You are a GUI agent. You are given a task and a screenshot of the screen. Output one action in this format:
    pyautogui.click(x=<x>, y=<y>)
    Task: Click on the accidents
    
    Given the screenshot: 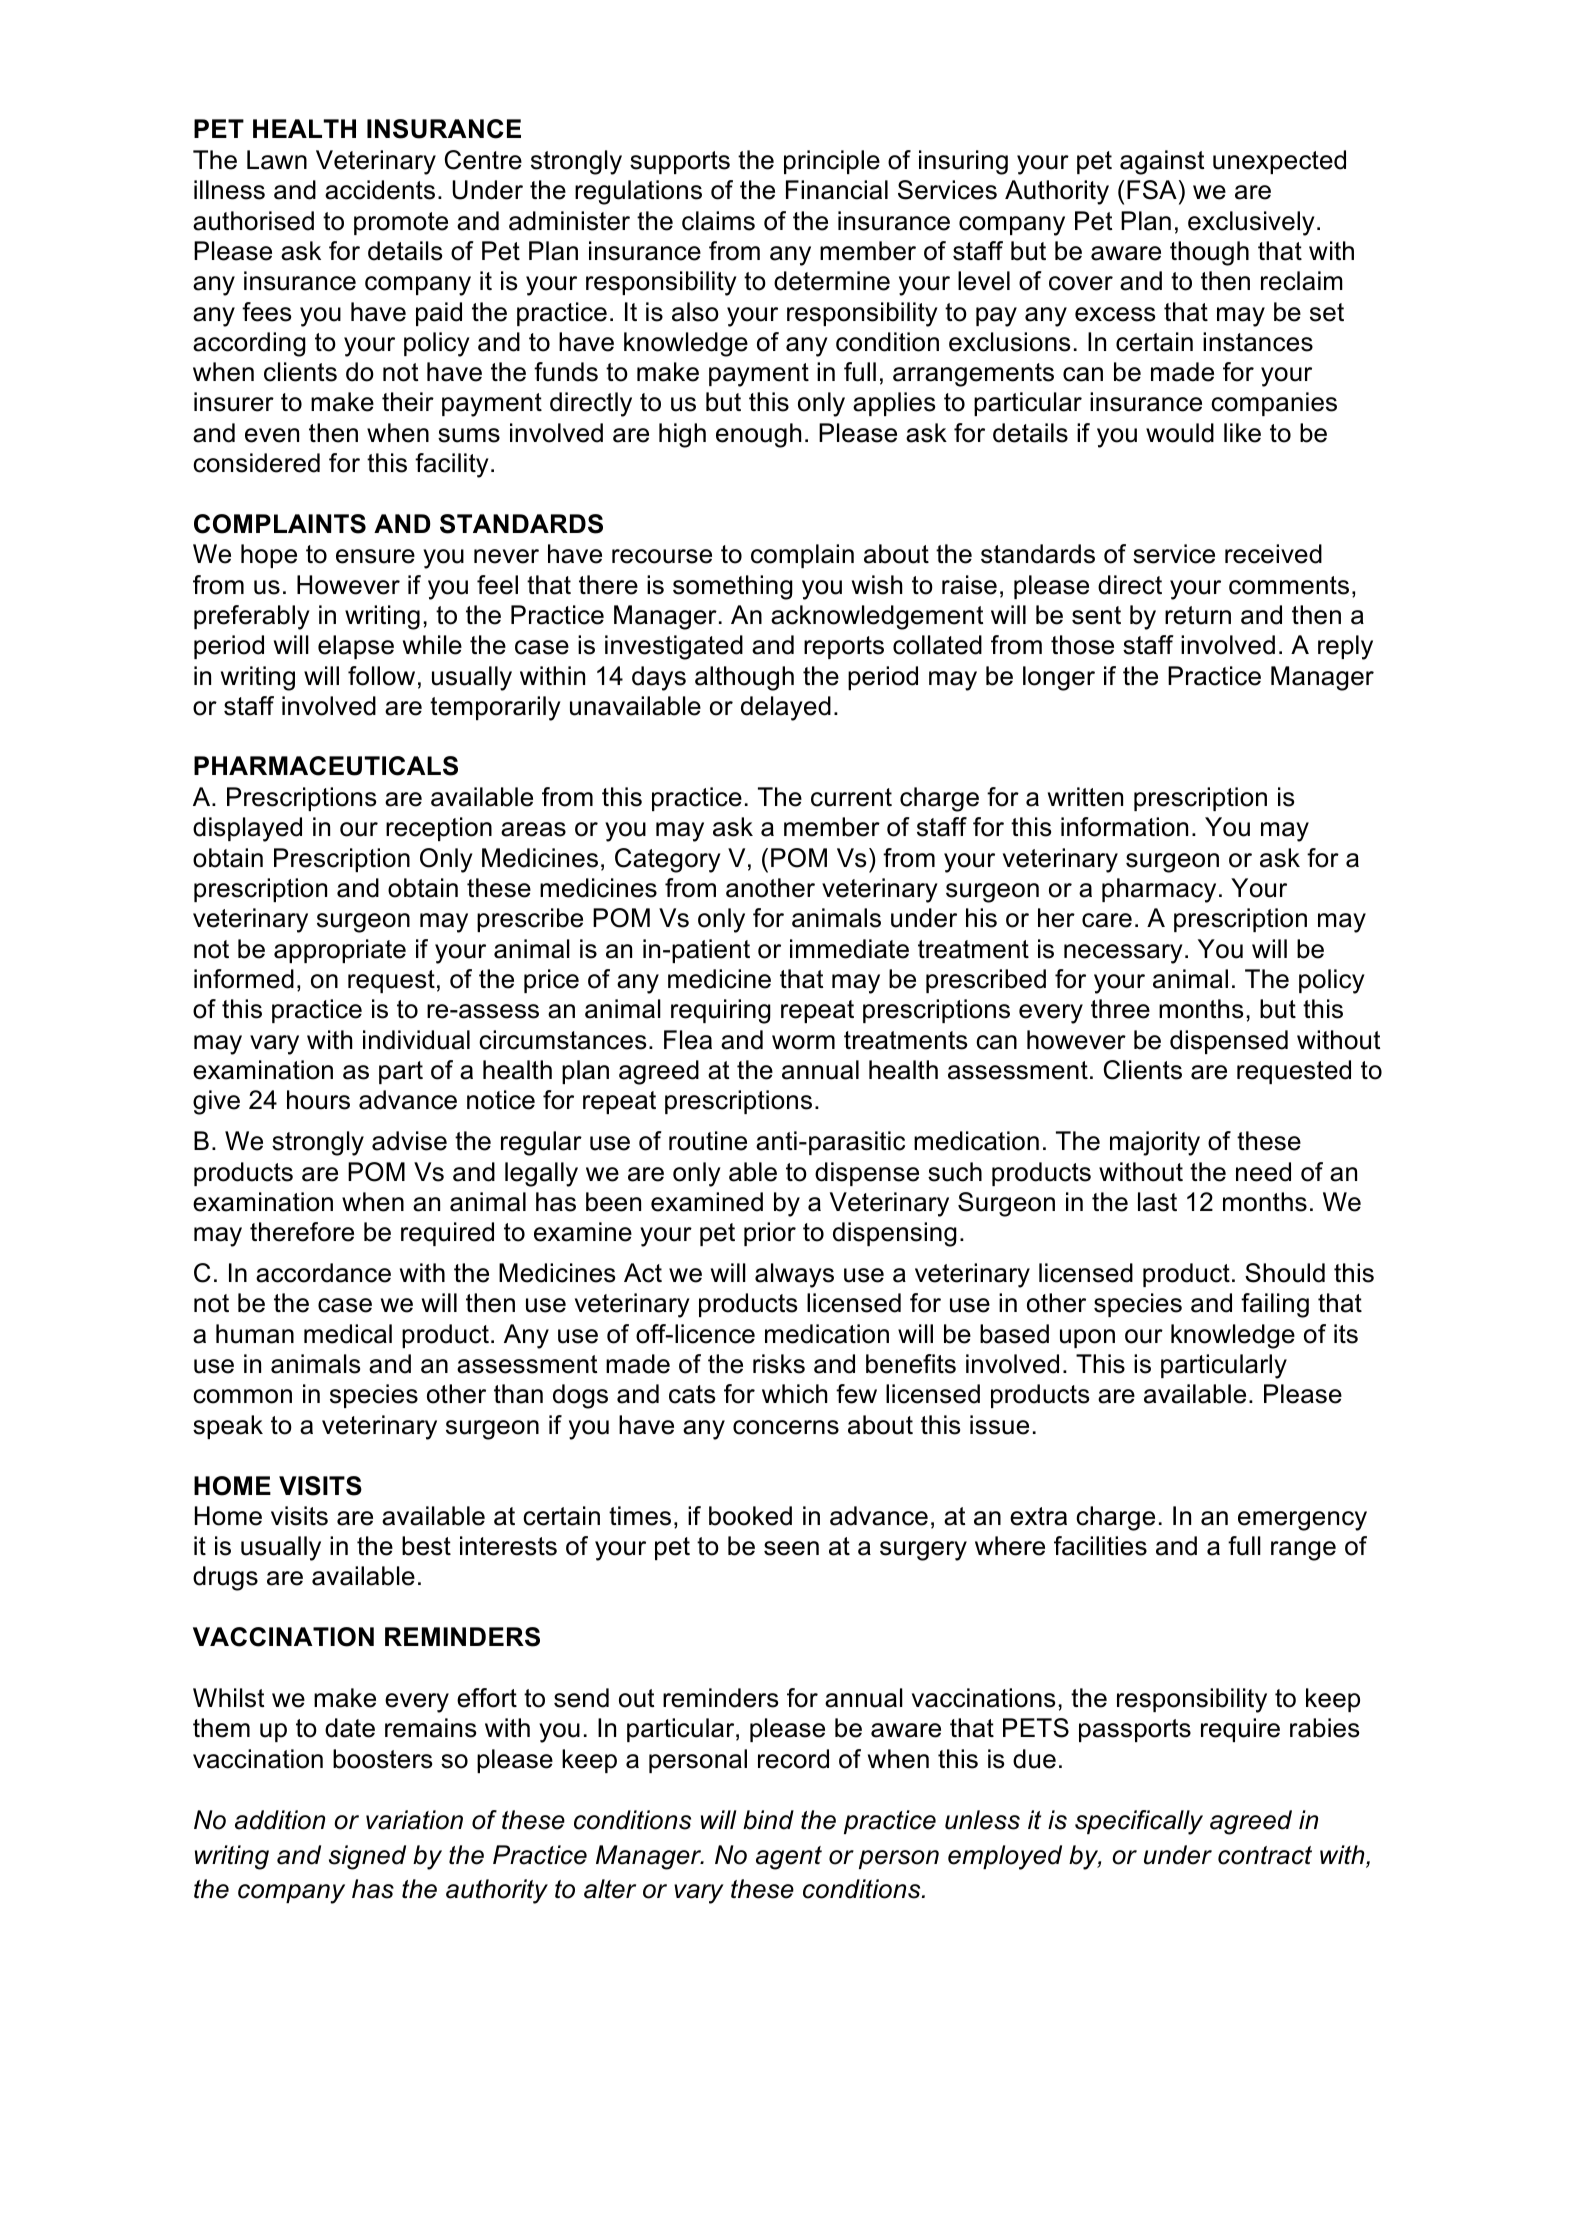 What is the action you would take?
    pyautogui.click(x=380, y=190)
